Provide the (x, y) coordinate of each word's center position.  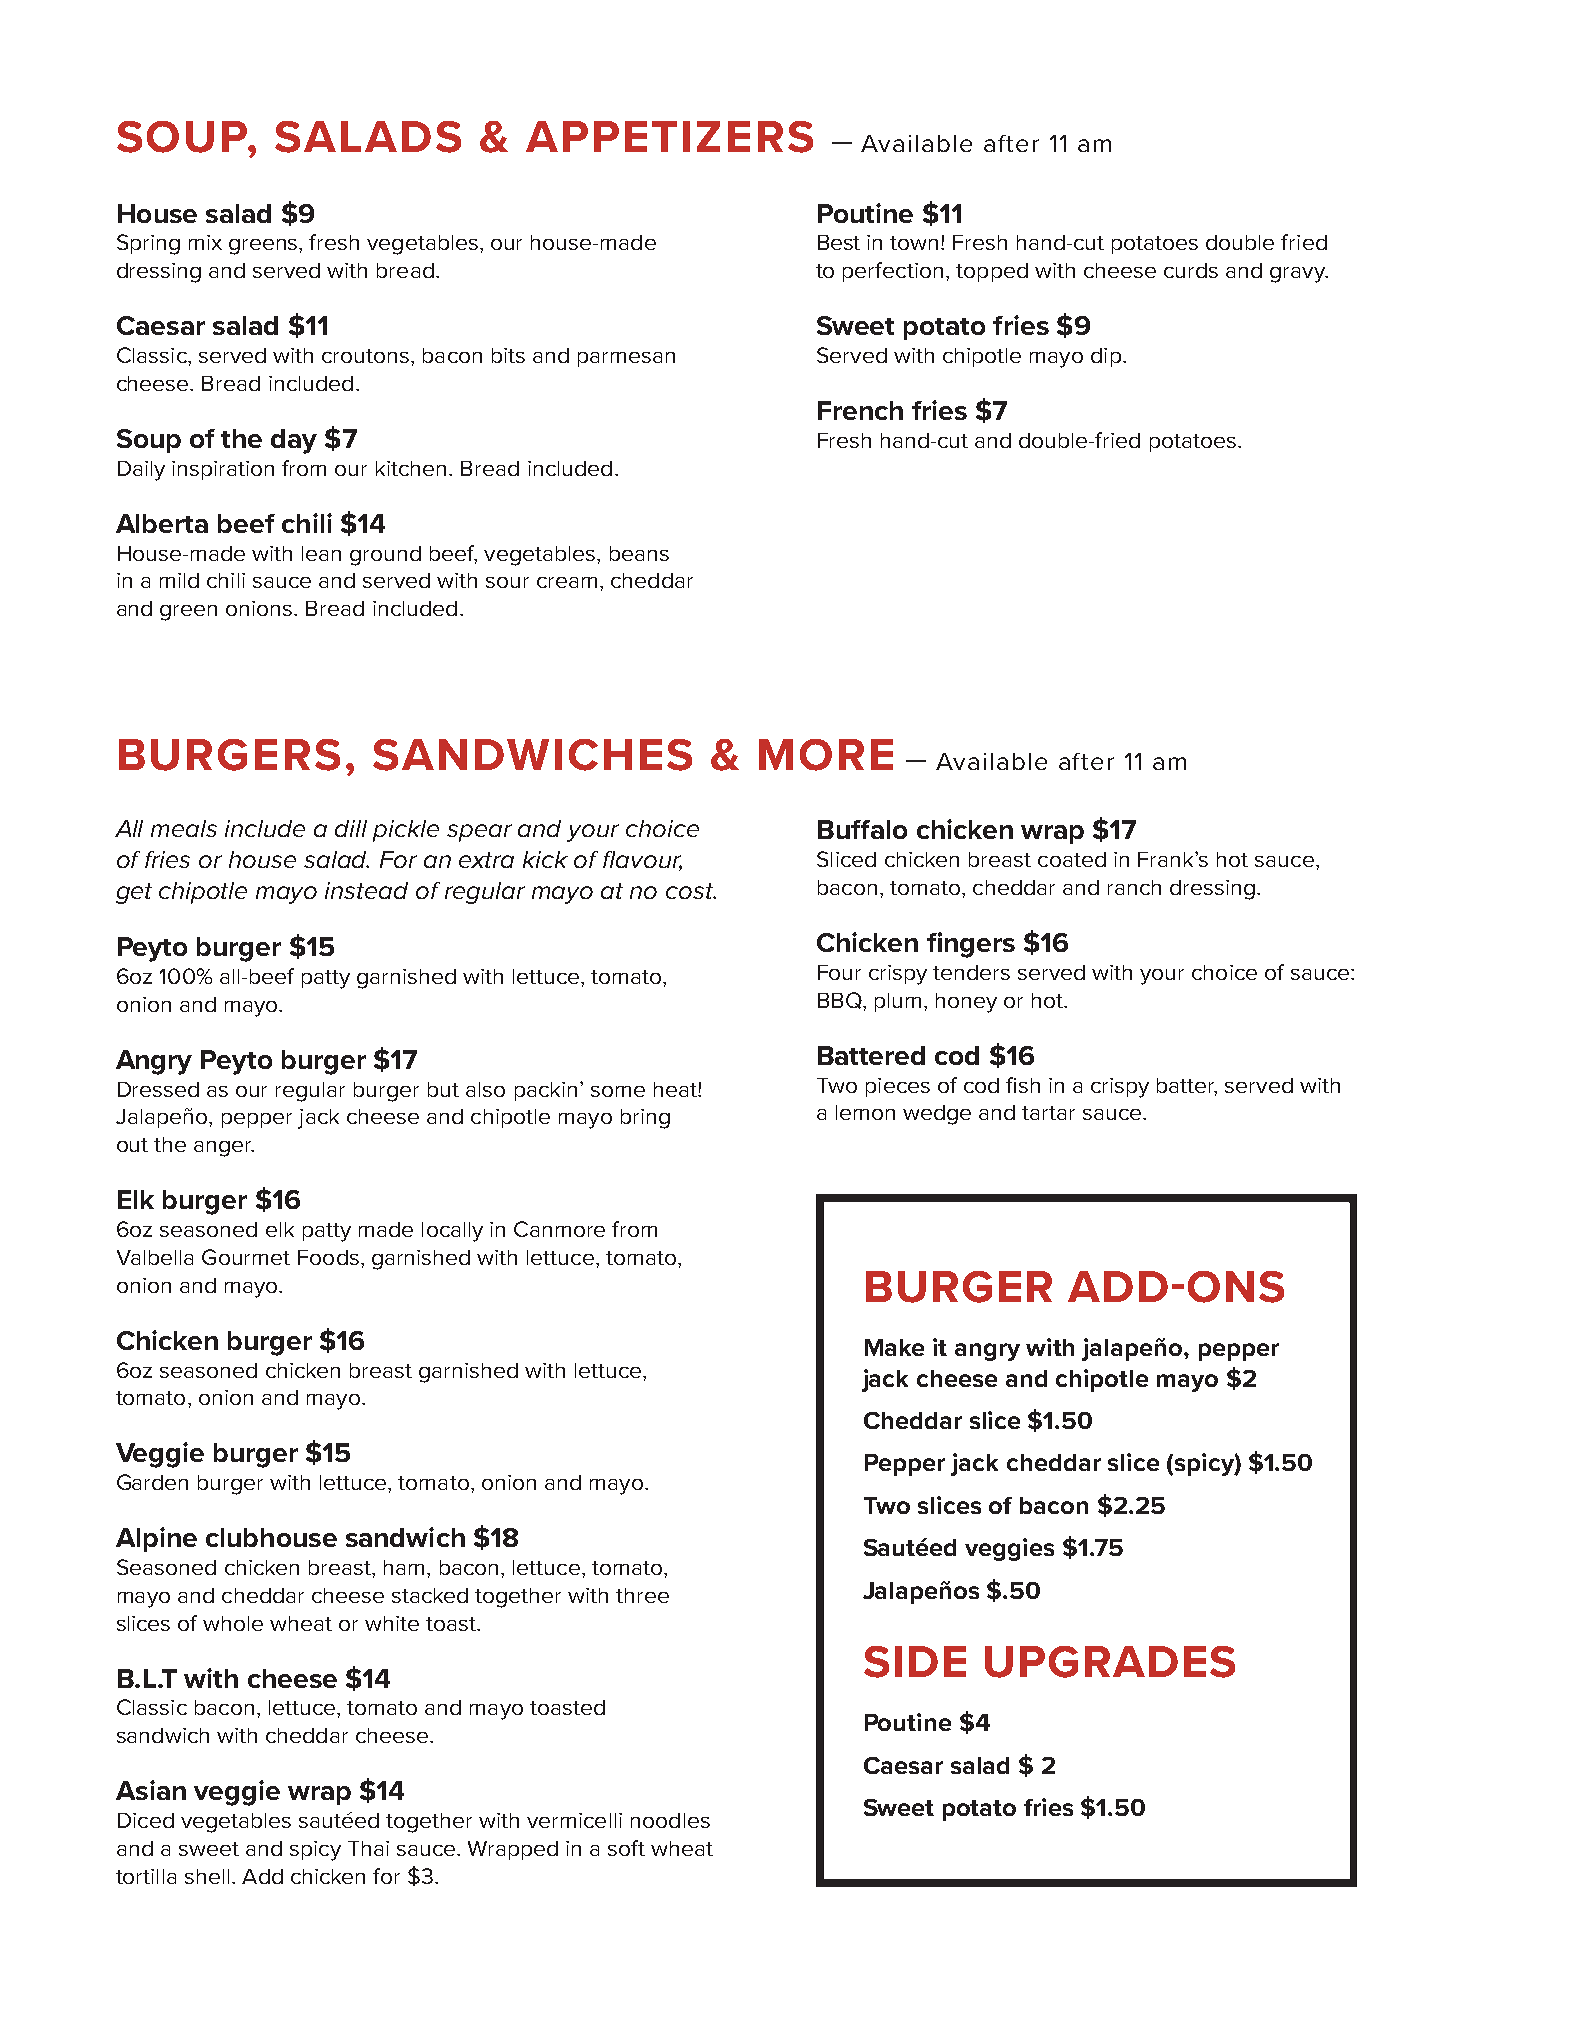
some (618, 1091)
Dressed (158, 1089)
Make (894, 1347)
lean (321, 553)
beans (639, 553)
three (642, 1595)
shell (207, 1876)
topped (992, 272)
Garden (152, 1482)
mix (205, 242)
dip (1106, 357)
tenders (971, 972)
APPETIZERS (669, 137)
